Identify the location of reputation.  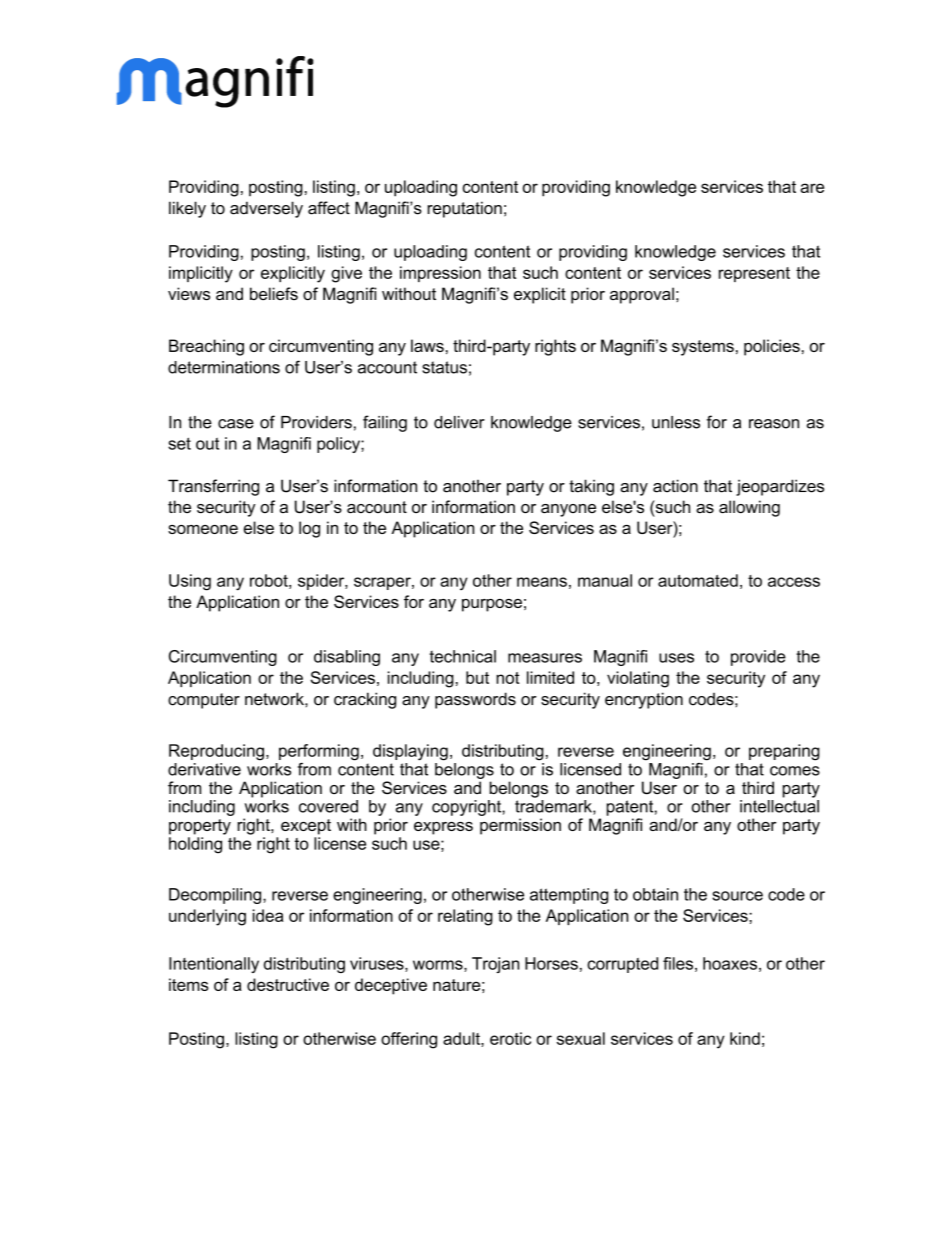
(464, 209).
